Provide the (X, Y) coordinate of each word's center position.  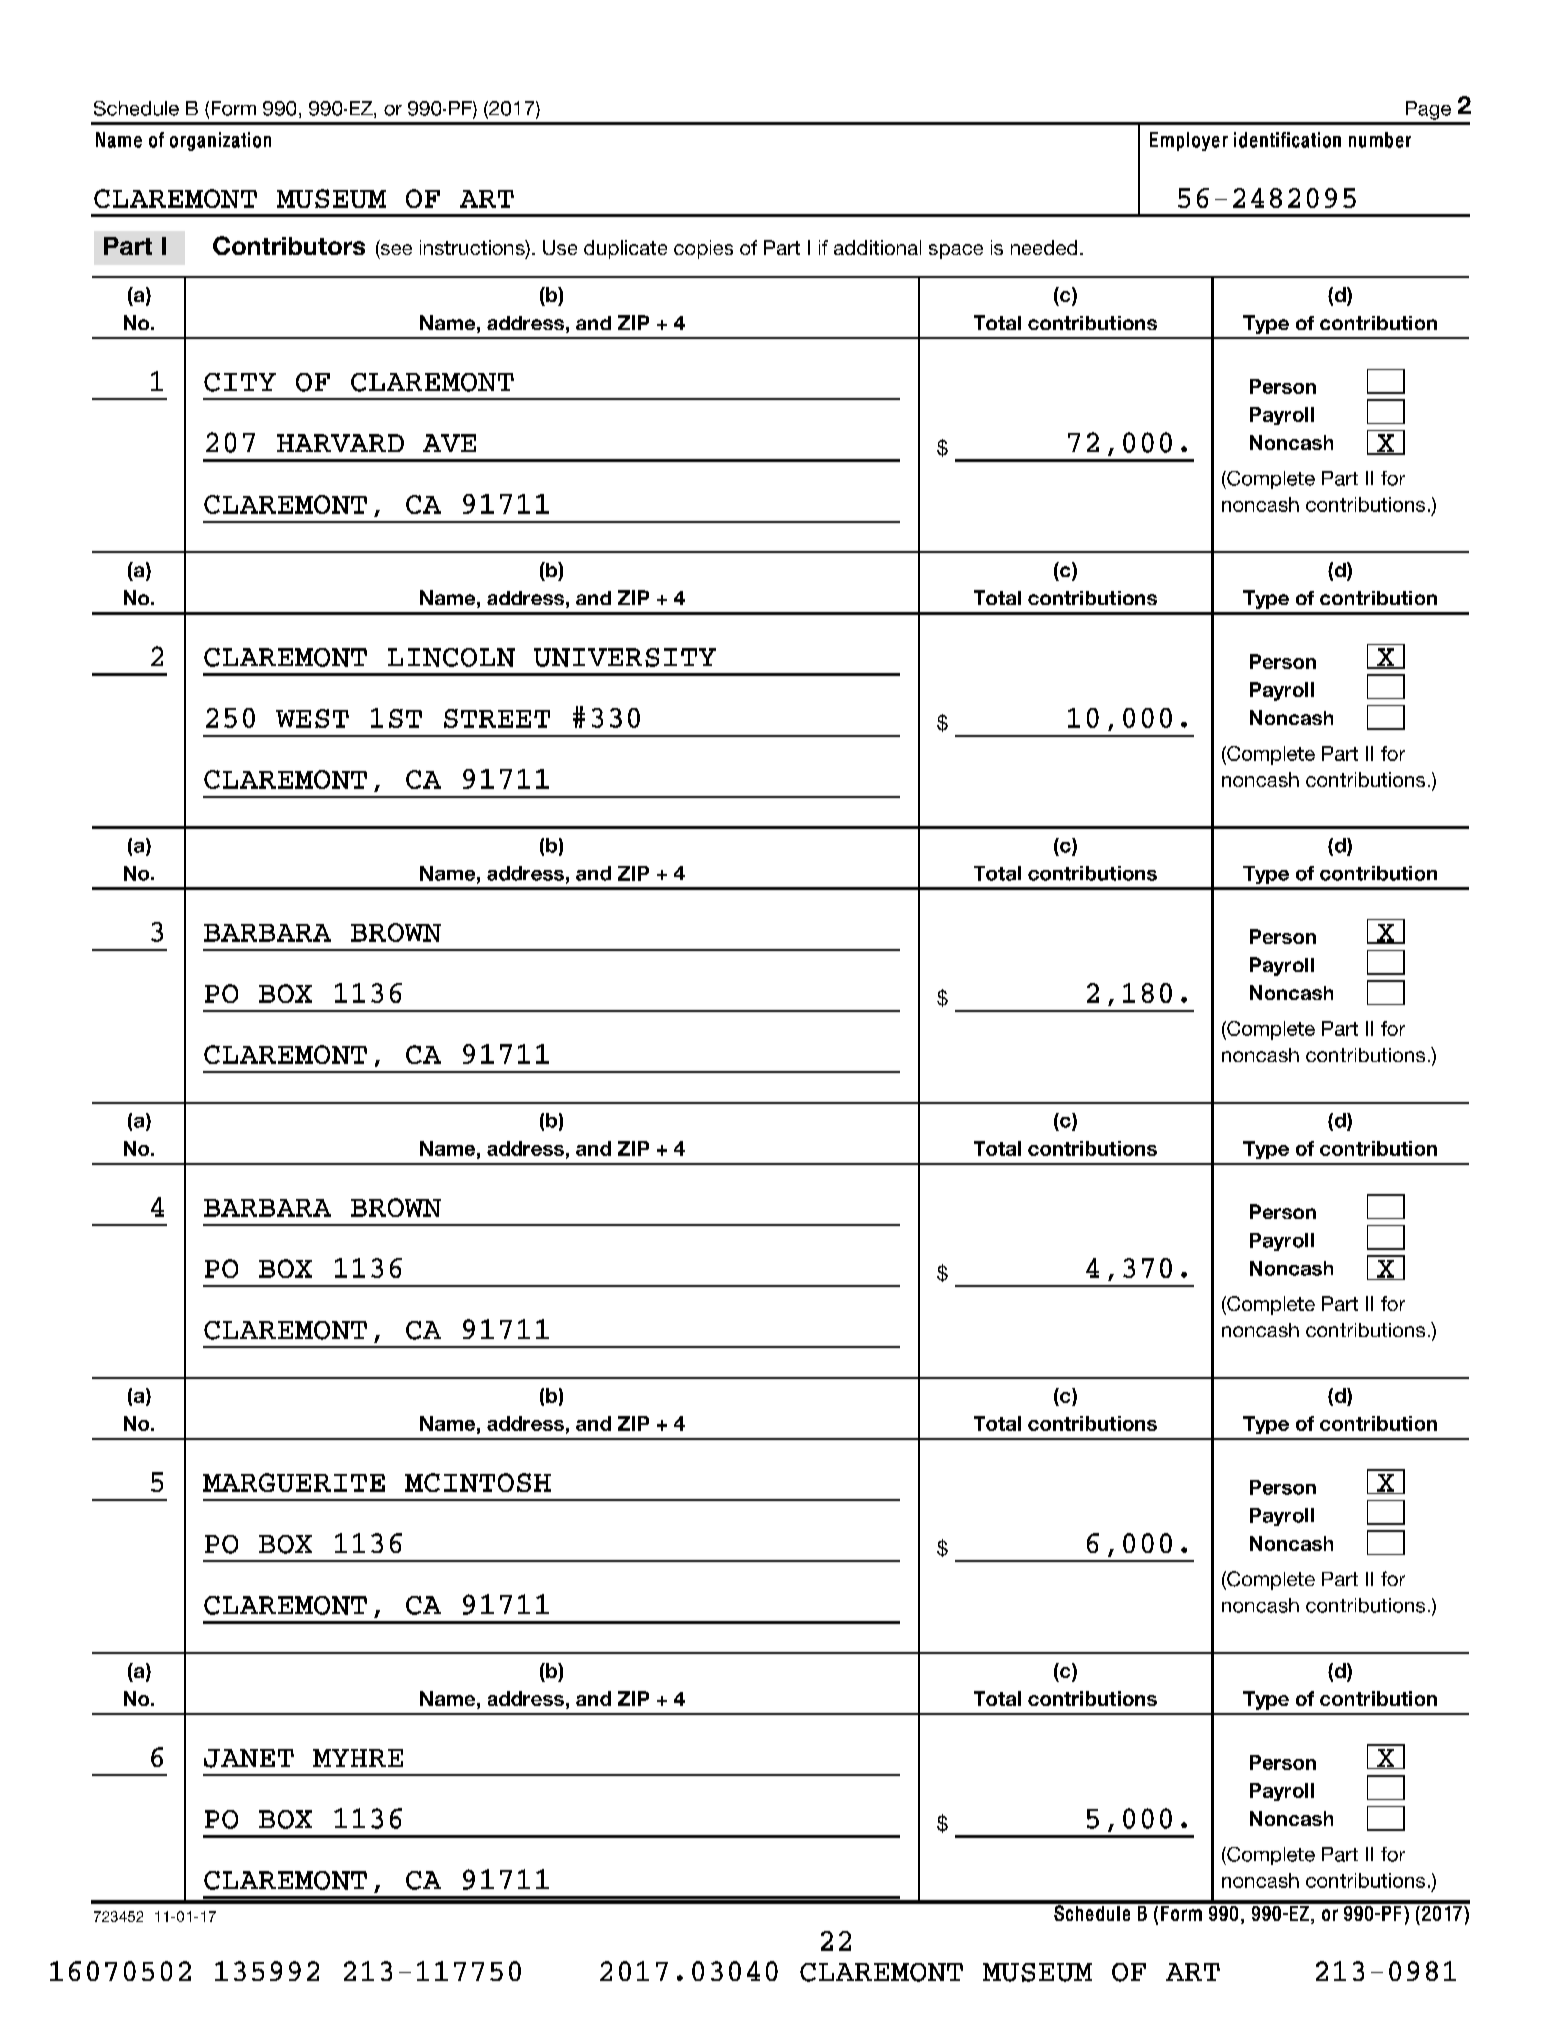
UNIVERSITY (625, 657)
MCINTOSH (478, 1482)
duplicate (625, 249)
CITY (240, 382)
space (956, 251)
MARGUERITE (294, 1482)
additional (877, 247)
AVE (449, 443)
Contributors (289, 245)
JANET (249, 1758)
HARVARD (340, 443)
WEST (312, 718)
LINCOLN (451, 657)
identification (1287, 140)
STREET (497, 718)
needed (1044, 247)
